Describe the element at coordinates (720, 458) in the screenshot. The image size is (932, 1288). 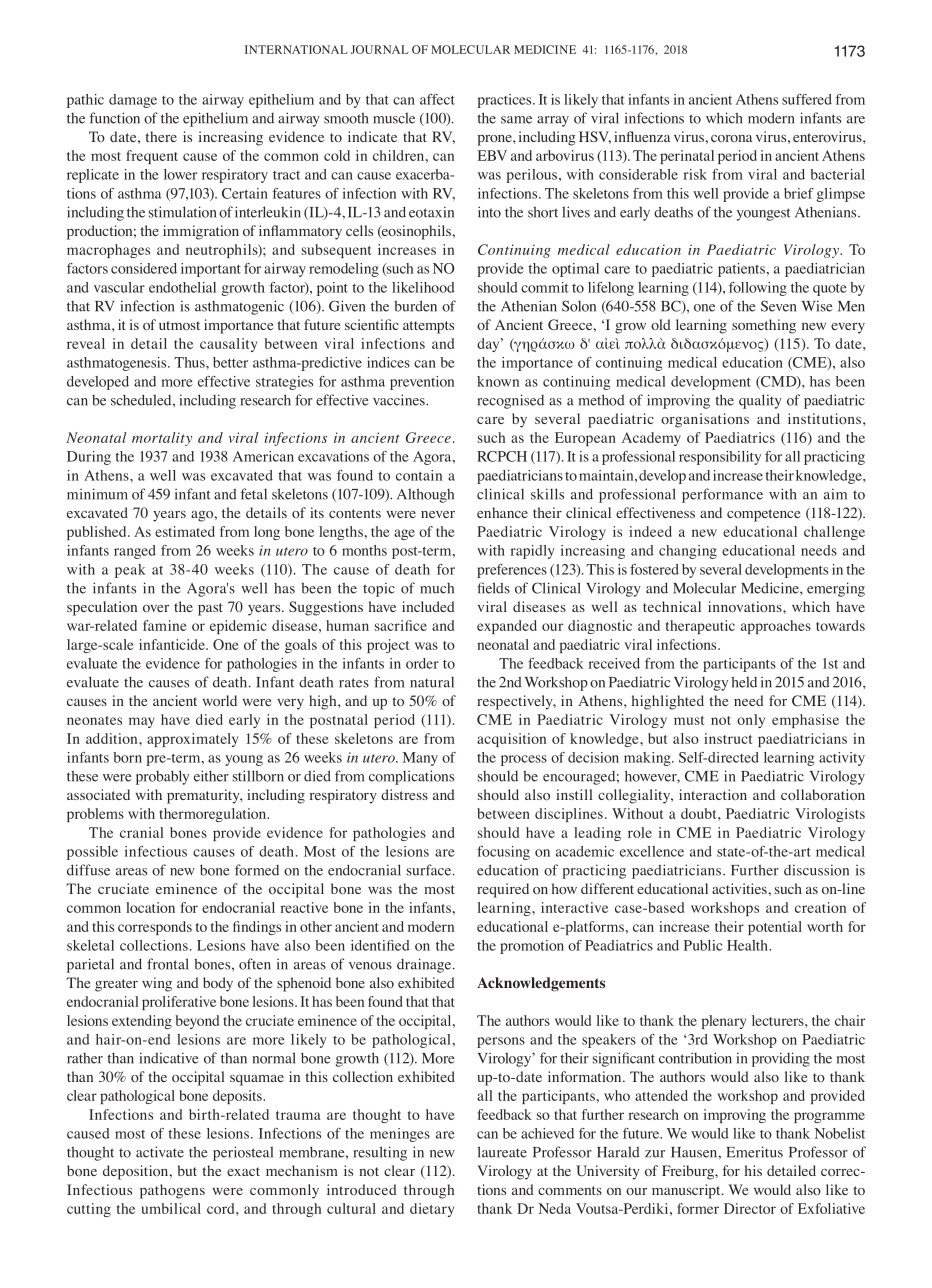
I see `responsibility` at that location.
